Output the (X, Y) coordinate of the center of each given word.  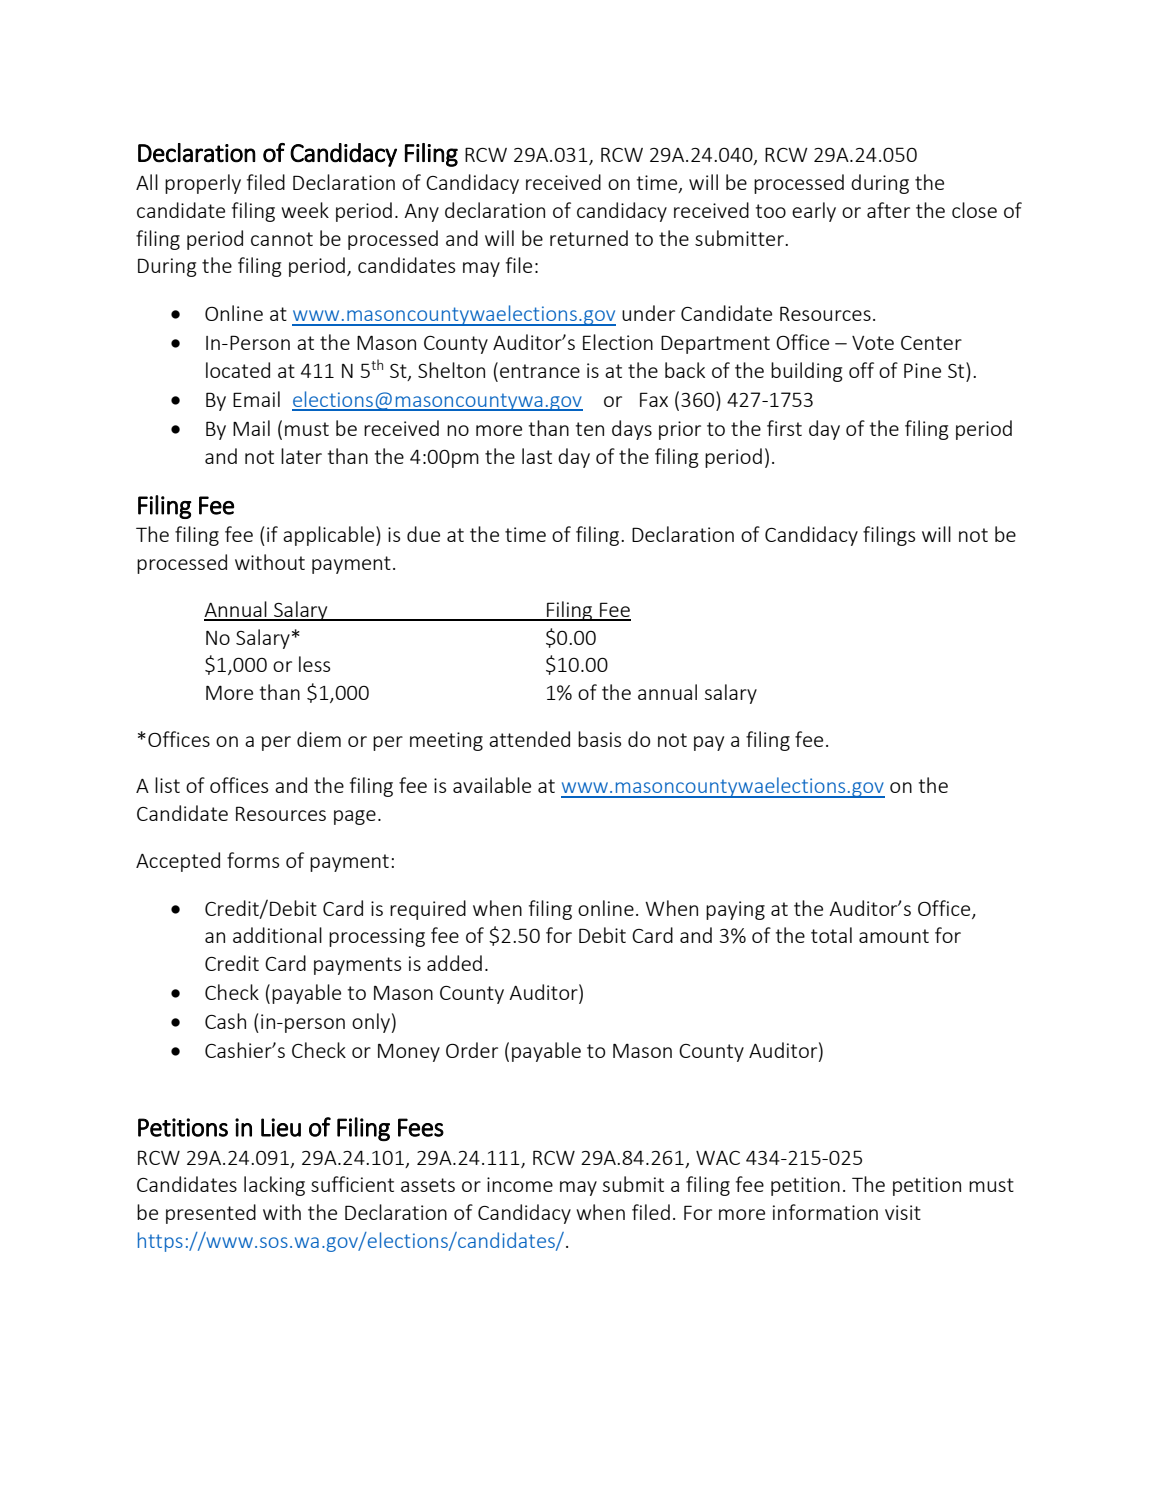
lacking (274, 1186)
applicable (330, 536)
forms (253, 860)
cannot (282, 239)
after (888, 210)
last (537, 456)
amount (894, 936)
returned (589, 238)
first (784, 428)
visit (903, 1212)
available (492, 785)
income (520, 1184)
